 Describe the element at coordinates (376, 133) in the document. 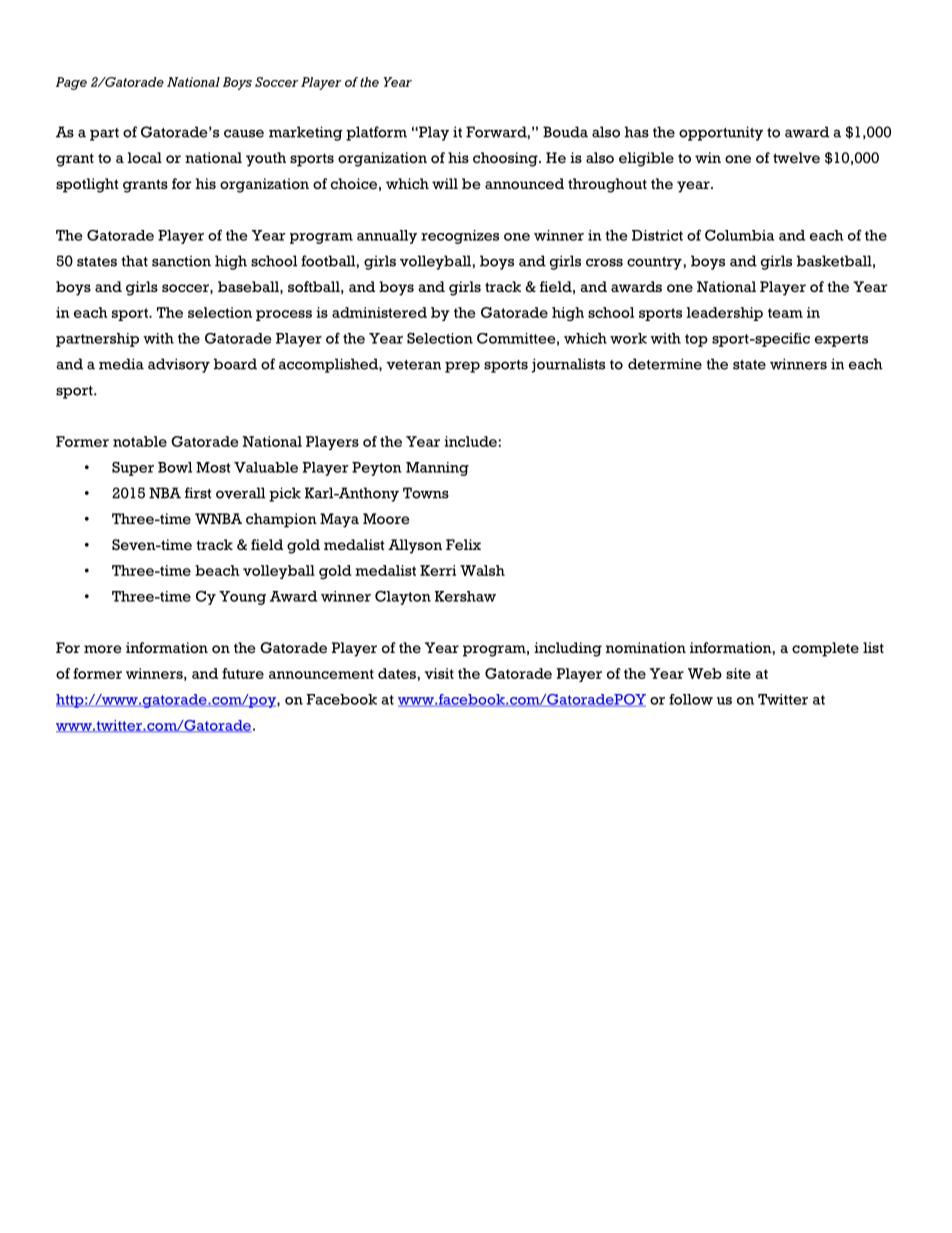

I see `platform` at that location.
